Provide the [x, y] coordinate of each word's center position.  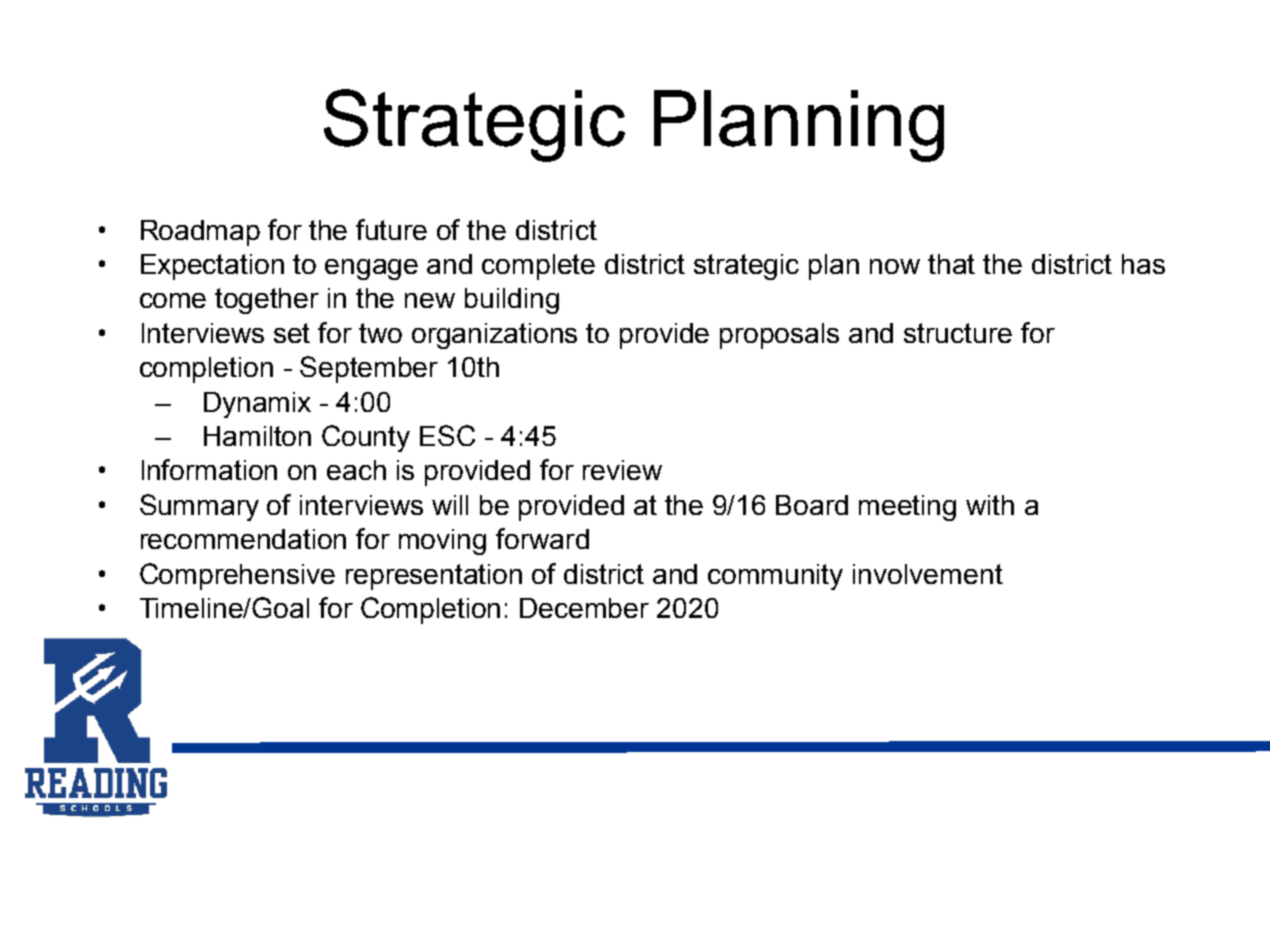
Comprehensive [237, 576]
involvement [928, 574]
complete [538, 267]
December [584, 608]
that [951, 264]
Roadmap [200, 233]
